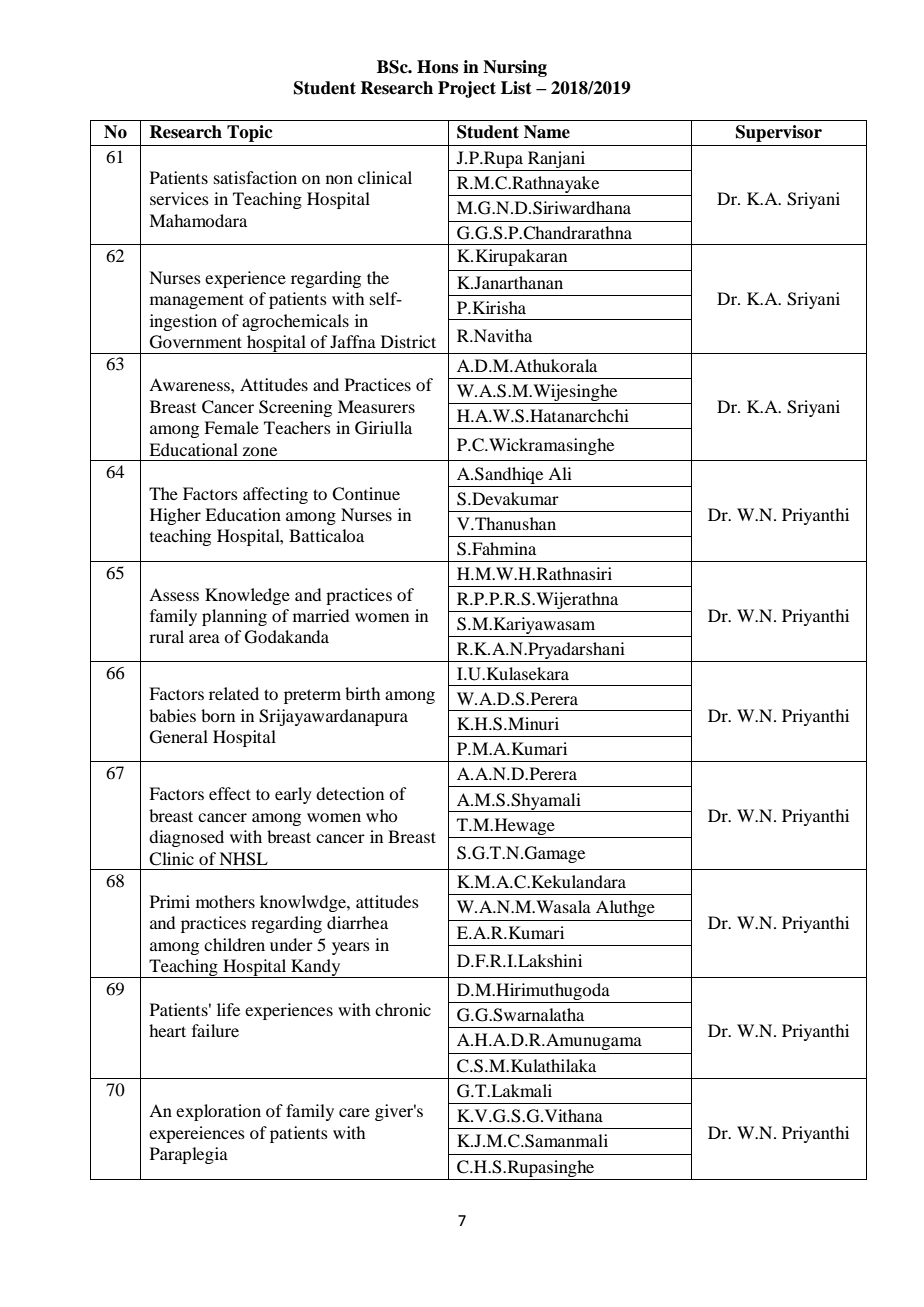 This page has height=1307, width=924. I want to click on management, so click(197, 301).
